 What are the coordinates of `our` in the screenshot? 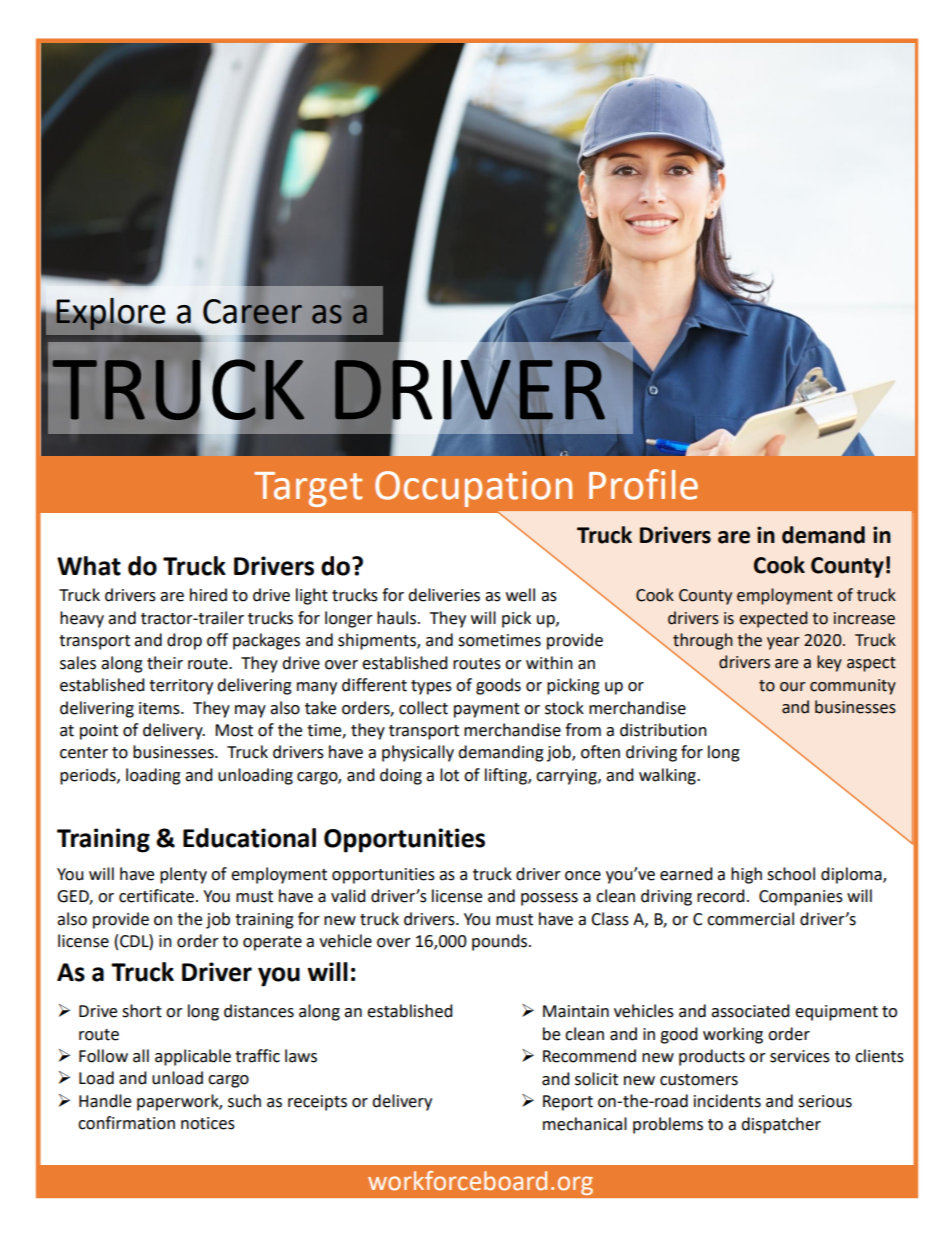 It's located at (793, 687).
